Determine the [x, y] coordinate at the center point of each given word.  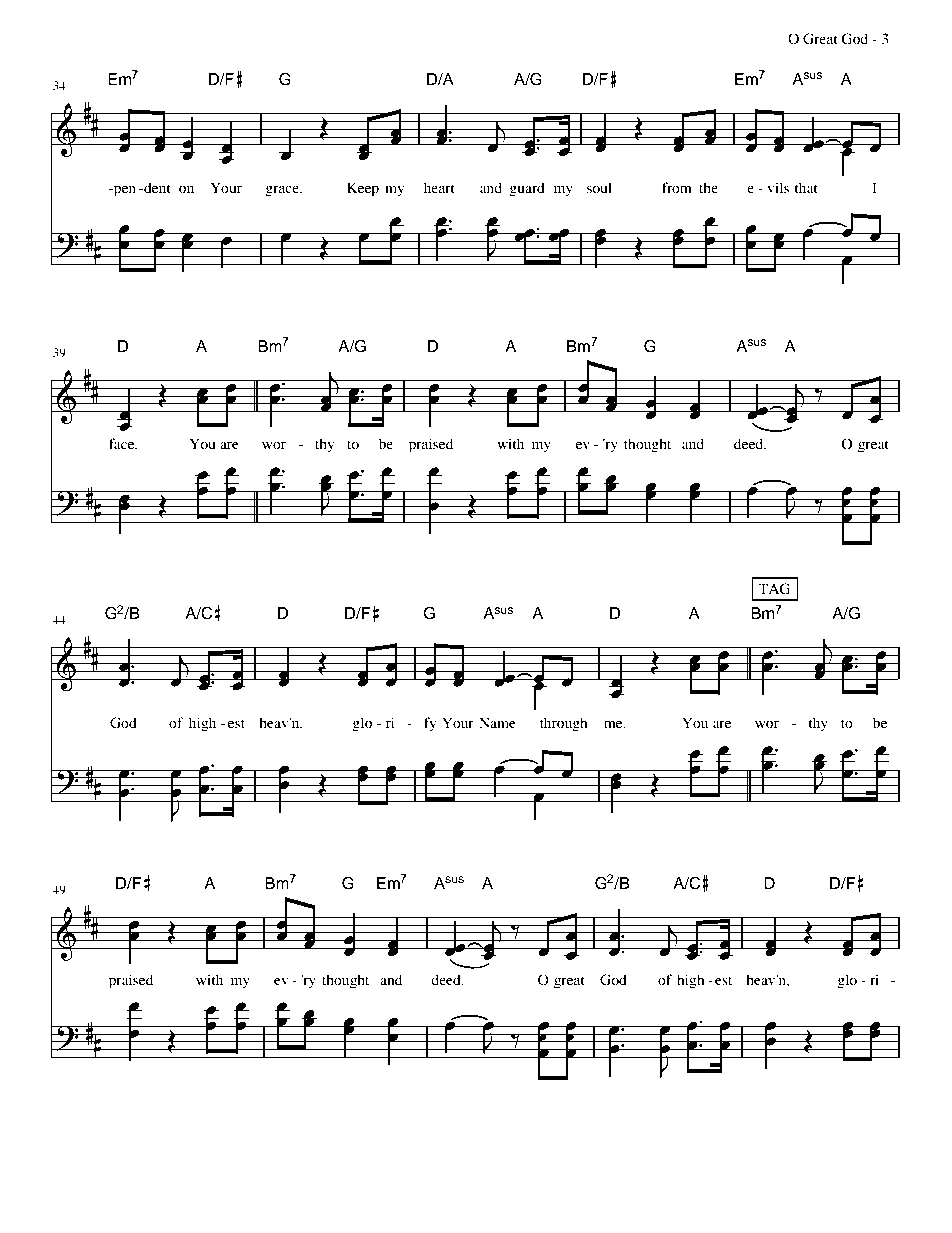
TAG [774, 589]
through [564, 724]
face [123, 443]
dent [156, 187]
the [708, 187]
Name [497, 722]
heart [439, 187]
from [677, 187]
